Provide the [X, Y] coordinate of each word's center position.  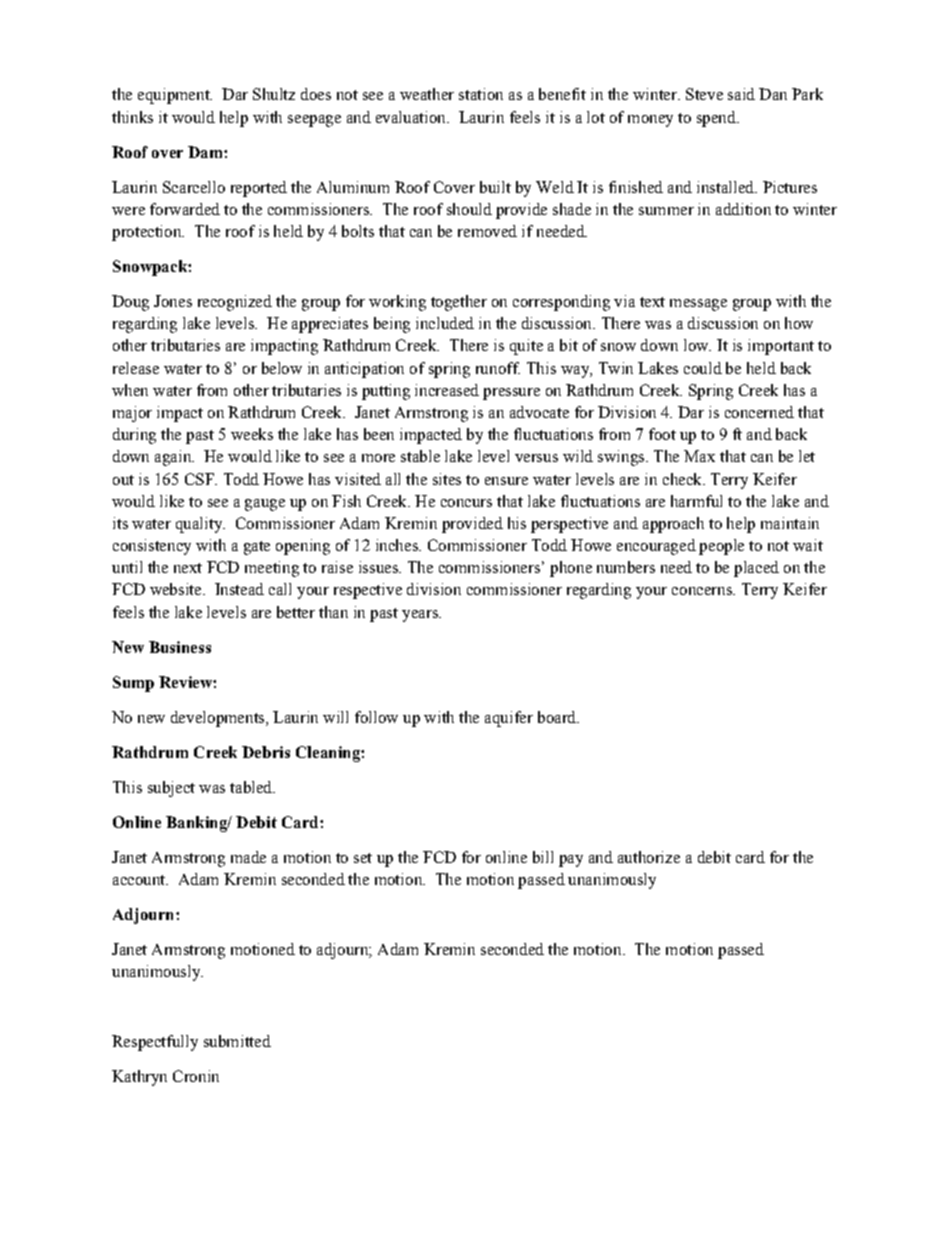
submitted [237, 1041]
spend [717, 119]
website [177, 589]
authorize [649, 857]
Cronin [196, 1076]
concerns [703, 591]
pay [571, 861]
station [481, 94]
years [421, 616]
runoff [498, 368]
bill [543, 857]
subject [171, 789]
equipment [175, 96]
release [136, 368]
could [703, 368]
